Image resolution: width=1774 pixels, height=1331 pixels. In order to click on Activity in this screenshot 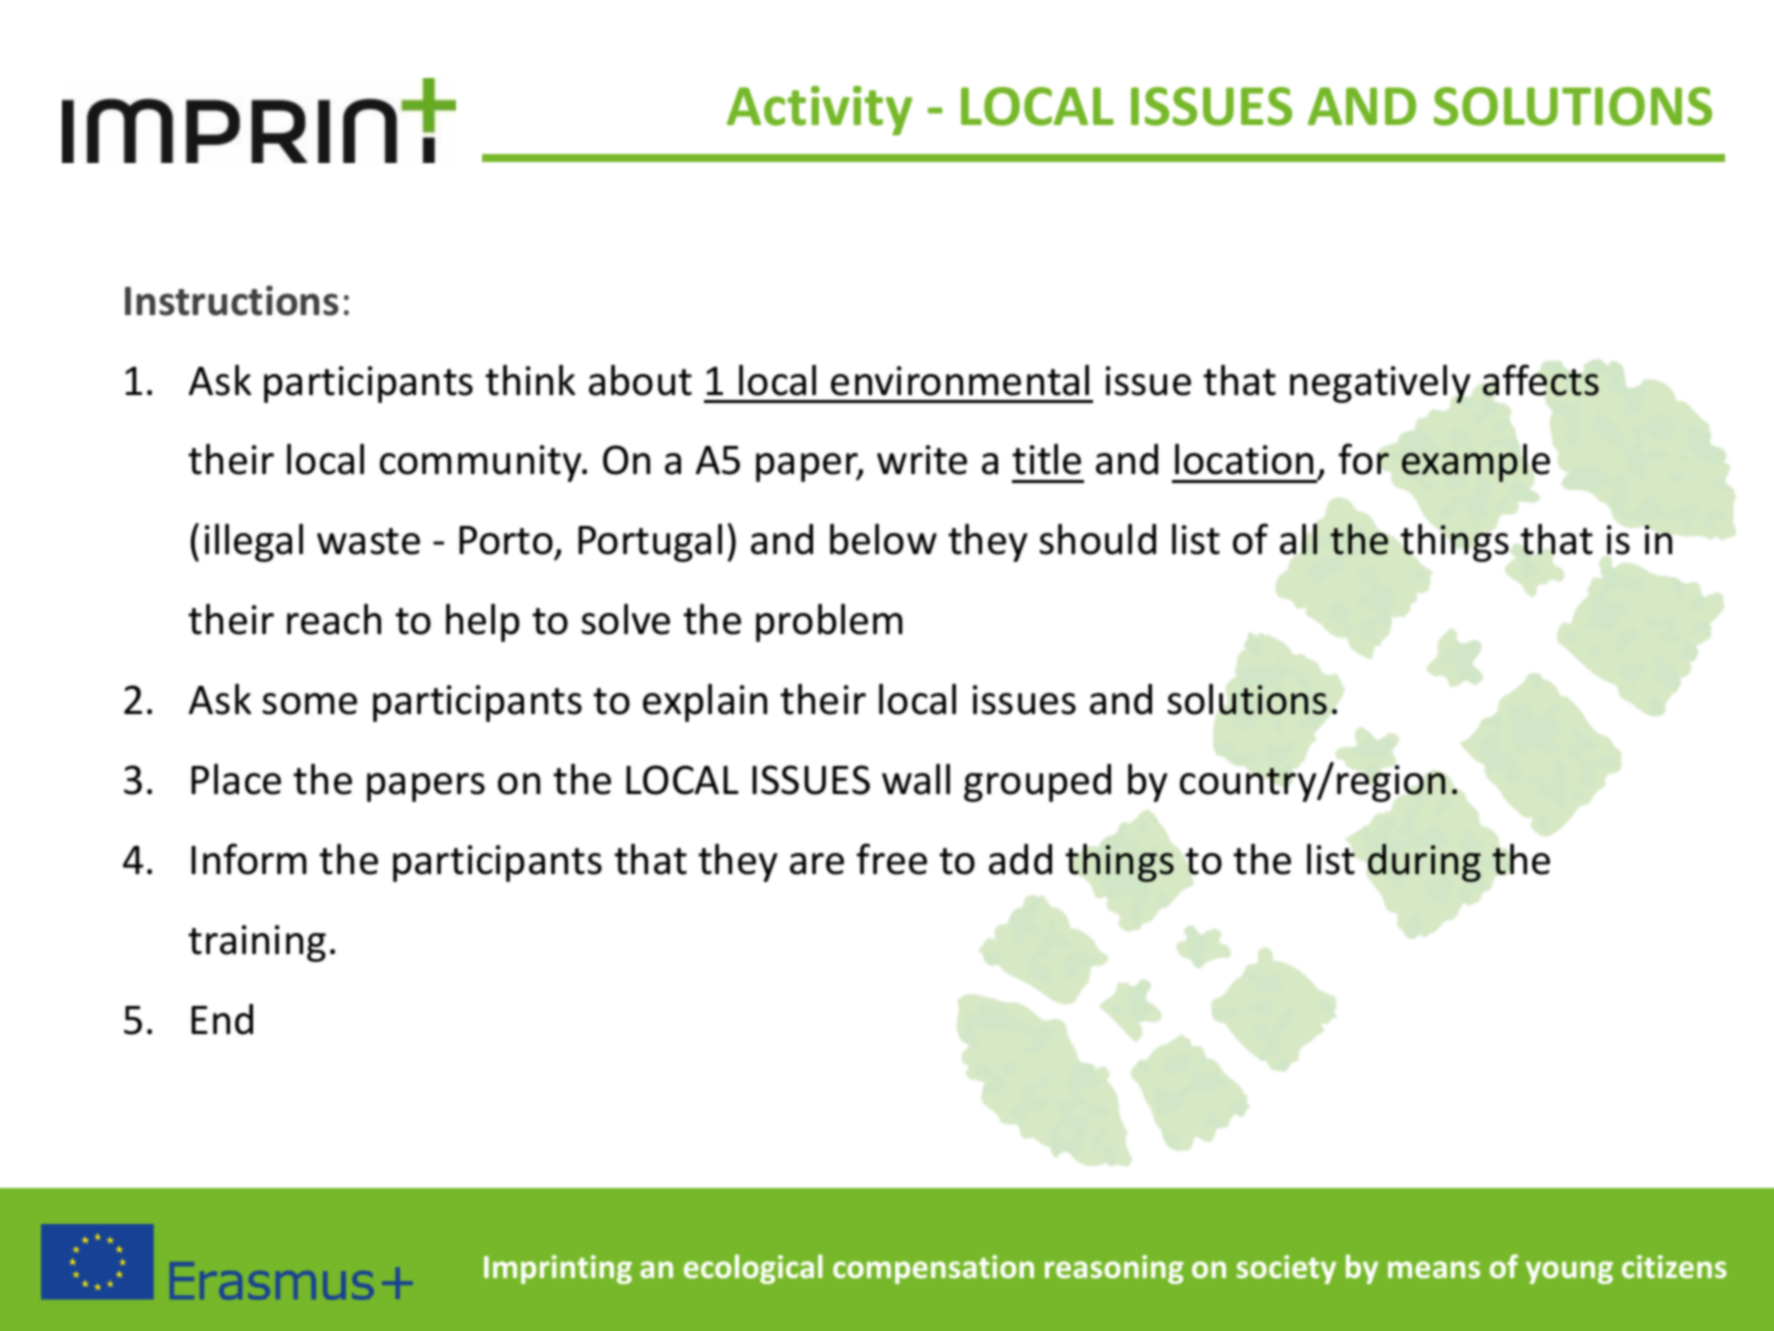, I will do `click(820, 111)`.
